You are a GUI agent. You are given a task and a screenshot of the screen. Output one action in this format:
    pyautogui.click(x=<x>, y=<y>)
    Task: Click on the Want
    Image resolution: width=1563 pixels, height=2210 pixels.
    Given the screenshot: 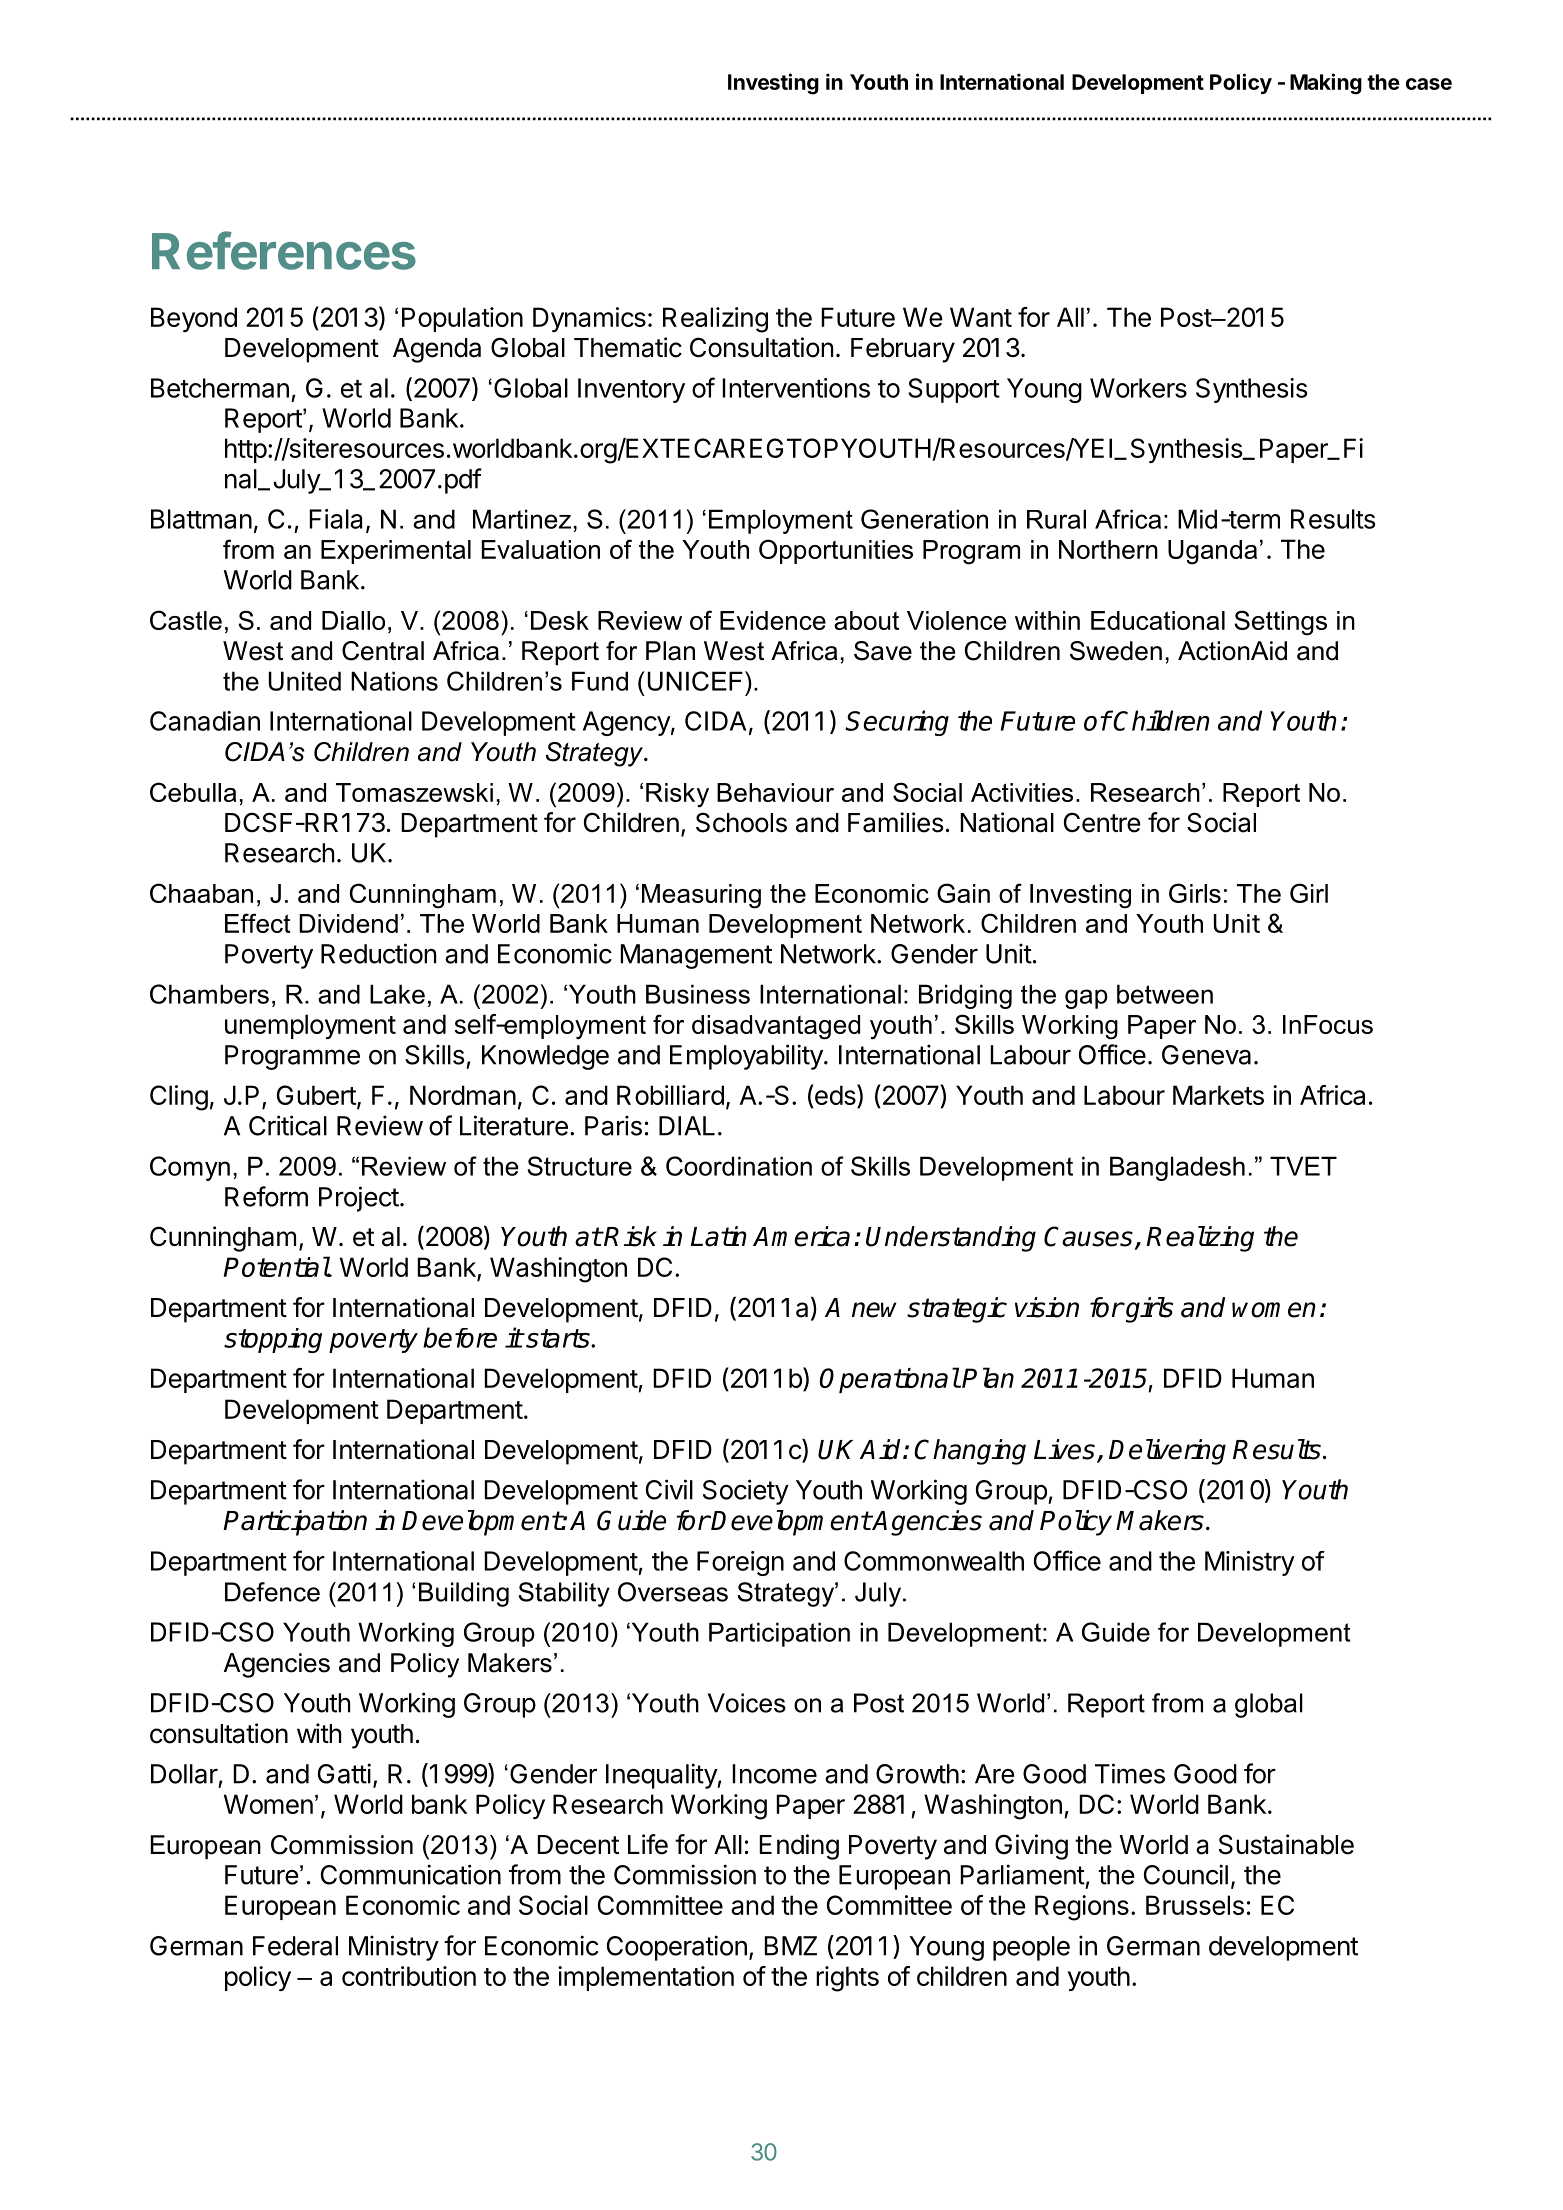 What is the action you would take?
    pyautogui.click(x=981, y=317)
